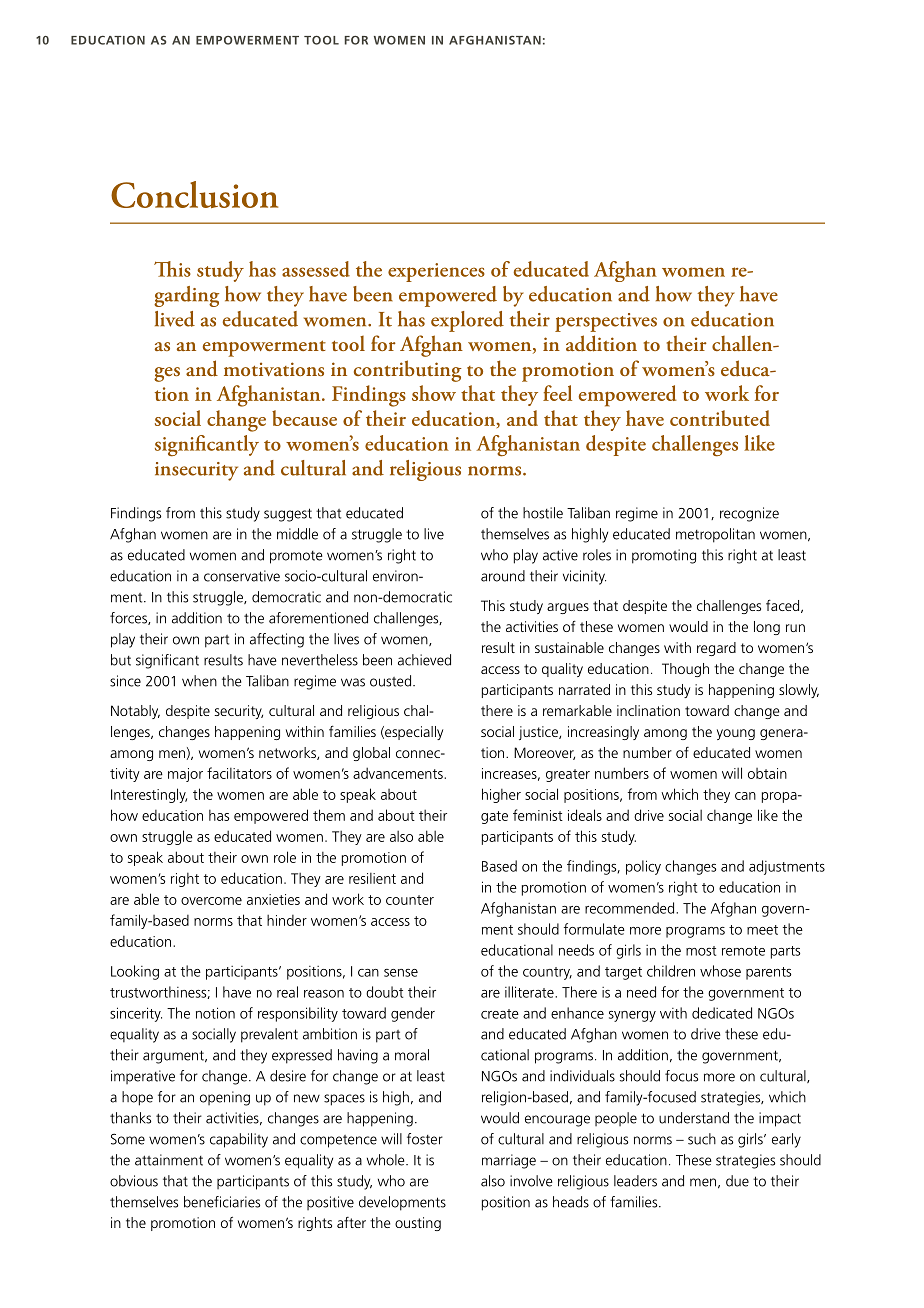 Image resolution: width=924 pixels, height=1308 pixels. I want to click on young, so click(736, 734).
